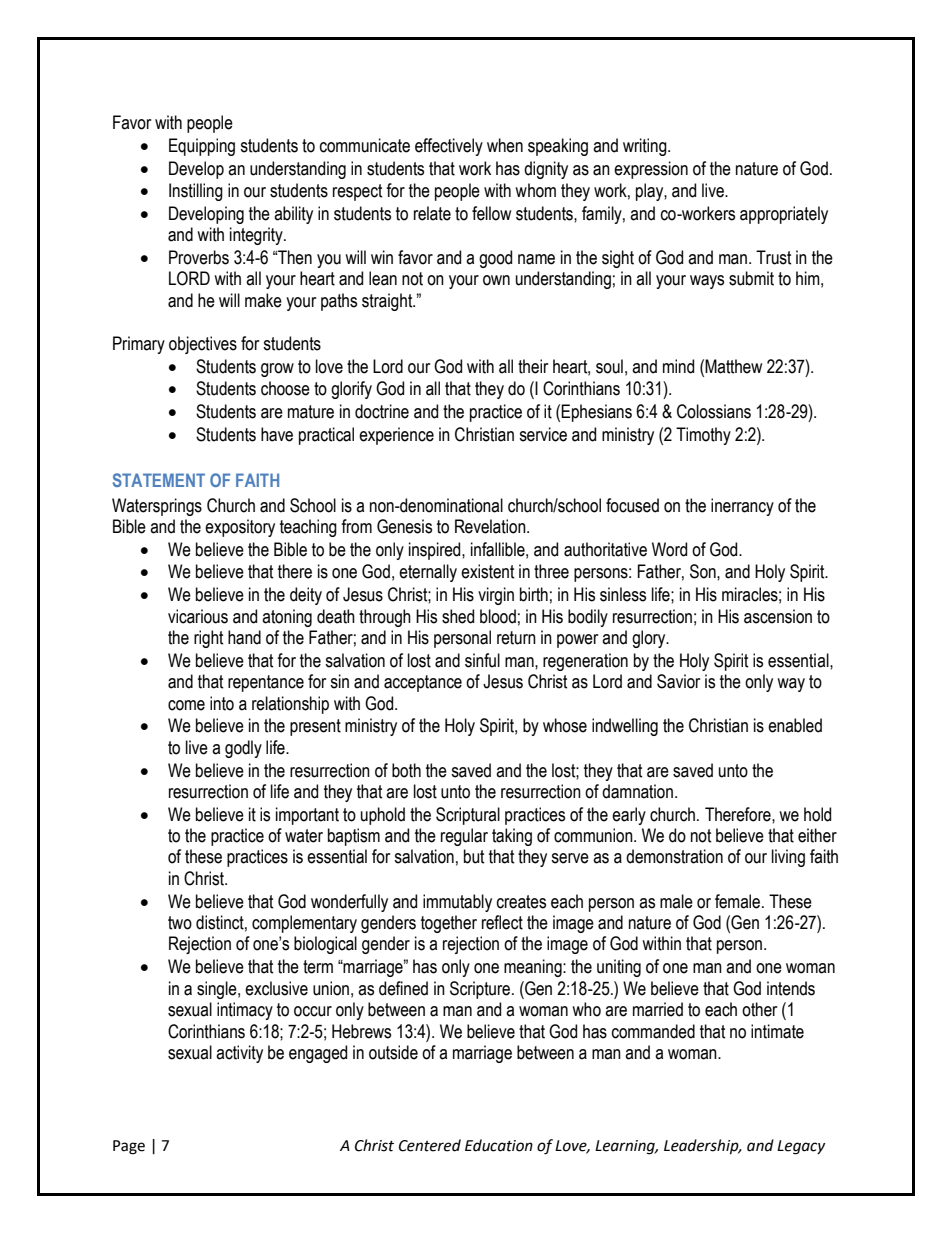 The image size is (952, 1233). I want to click on existent, so click(488, 571).
